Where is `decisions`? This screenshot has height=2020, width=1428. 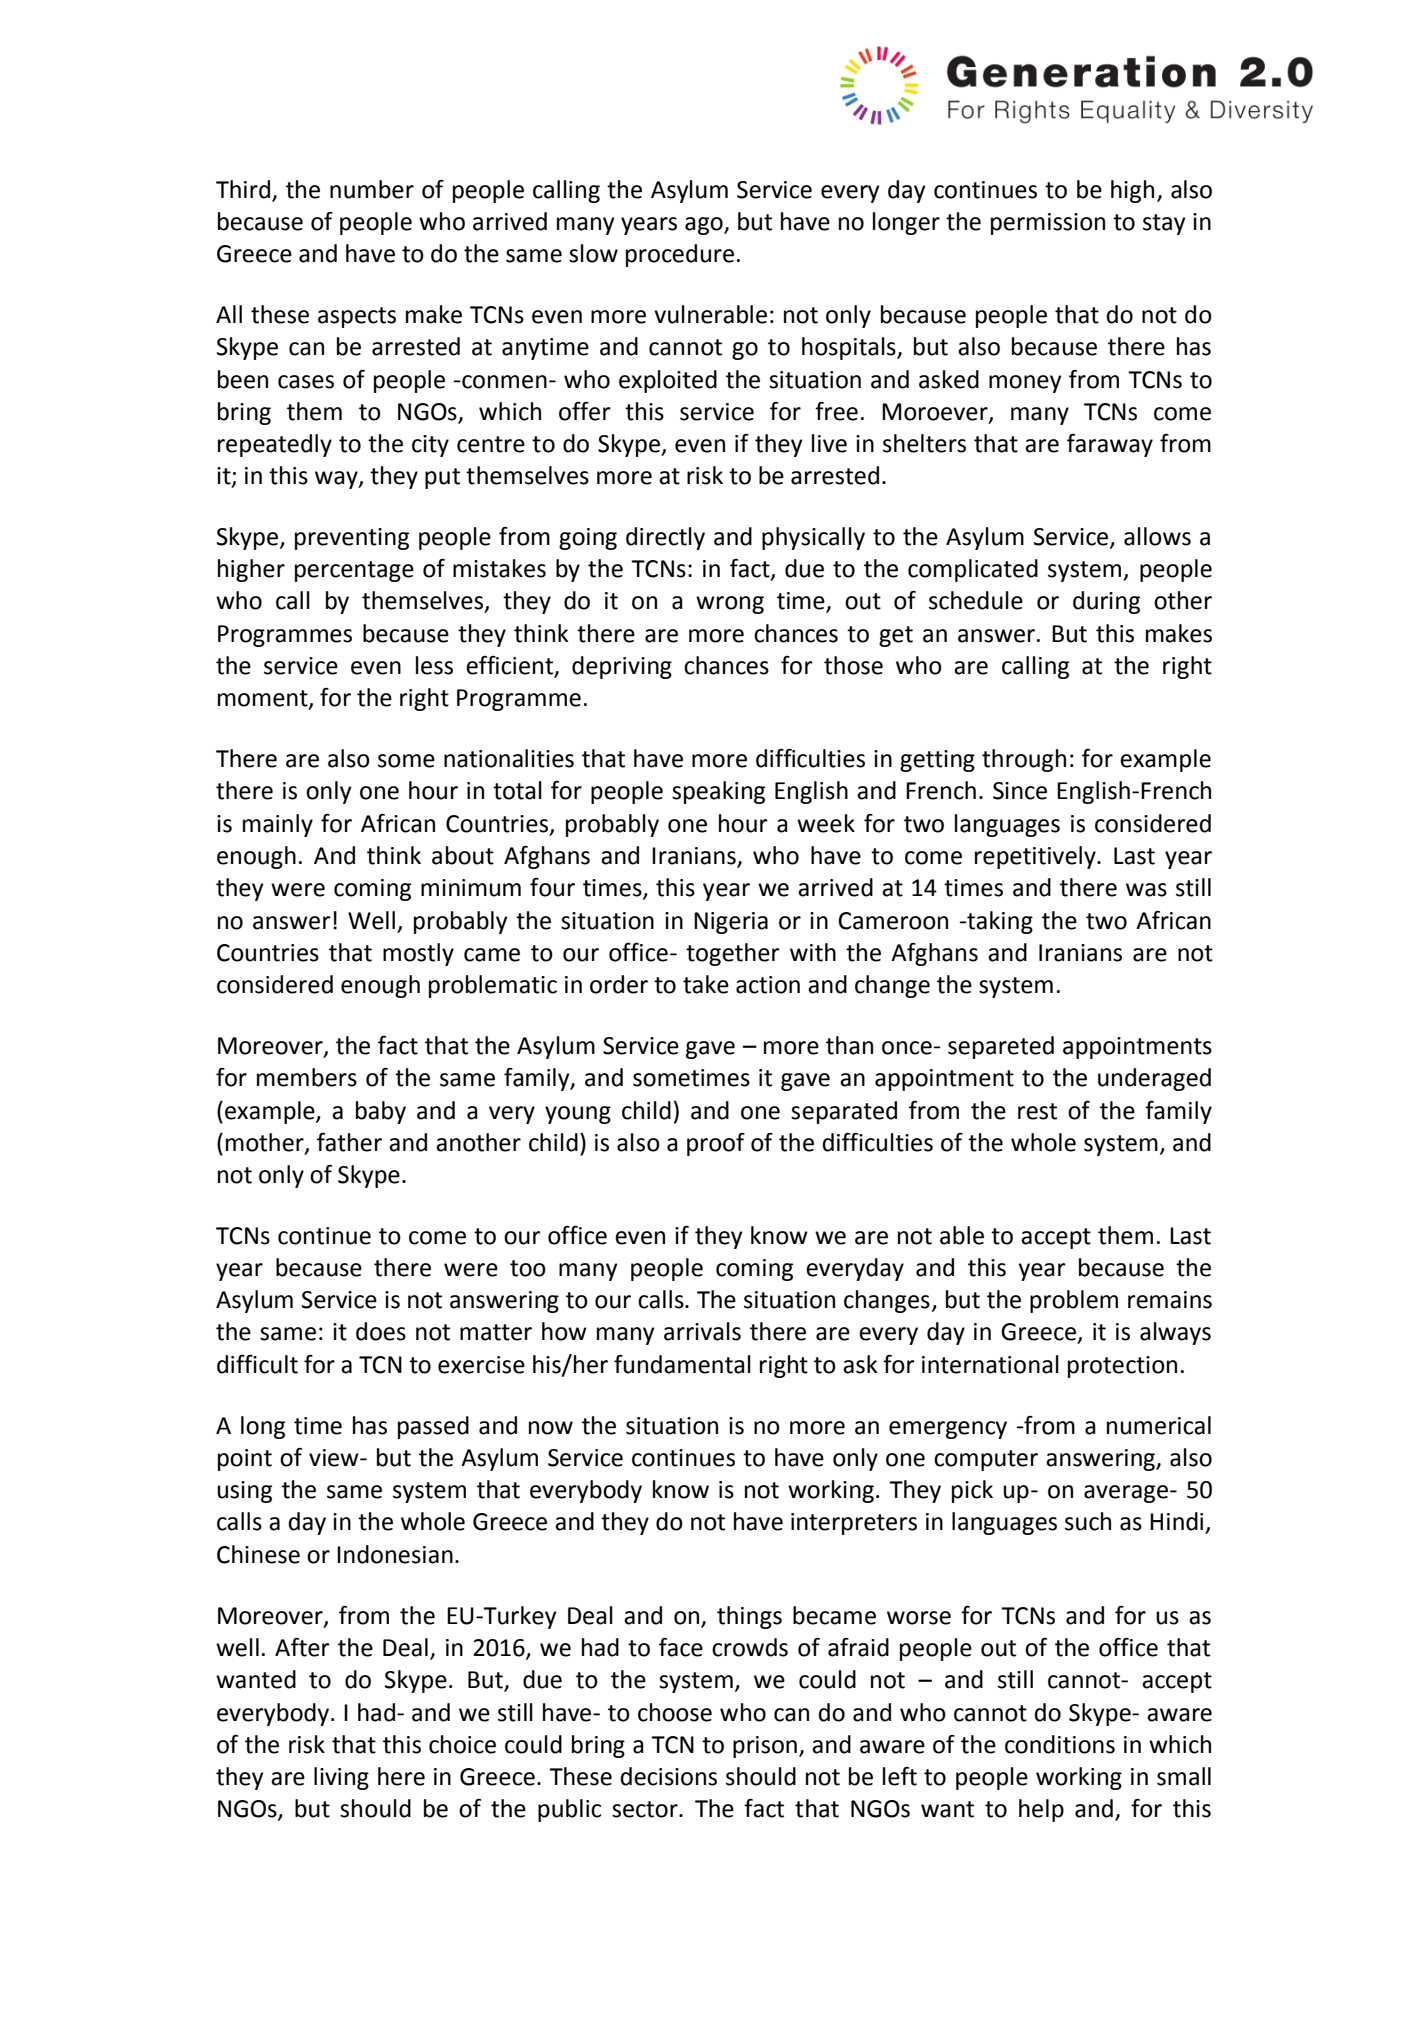 decisions is located at coordinates (668, 1776).
